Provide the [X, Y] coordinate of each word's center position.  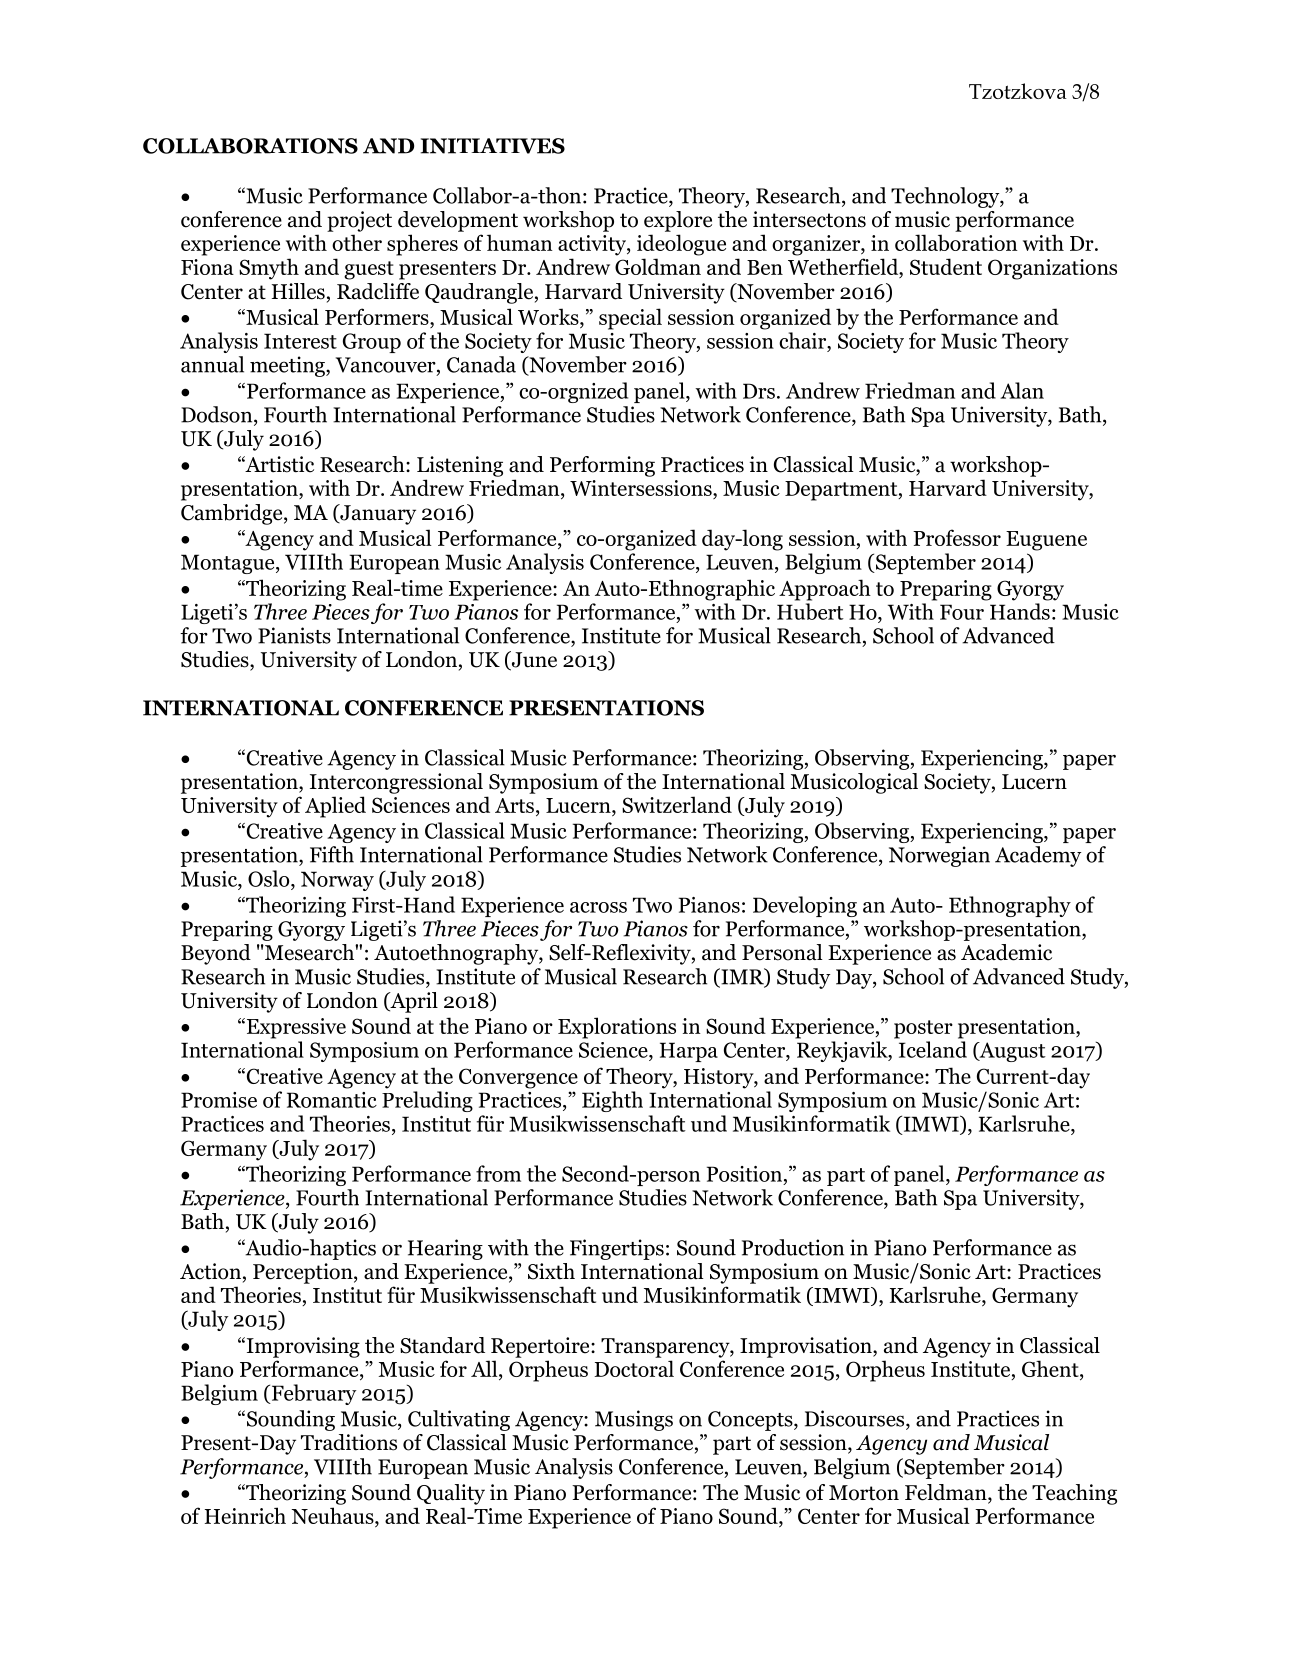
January [377, 514]
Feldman [947, 1493]
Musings [634, 1420]
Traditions [349, 1442]
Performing [602, 466]
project [359, 221]
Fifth [332, 854]
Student [946, 266]
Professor [957, 537]
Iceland [933, 1049]
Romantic [332, 1100]
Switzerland [677, 804]
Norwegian [939, 856]
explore [678, 221]
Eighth [612, 1101]
